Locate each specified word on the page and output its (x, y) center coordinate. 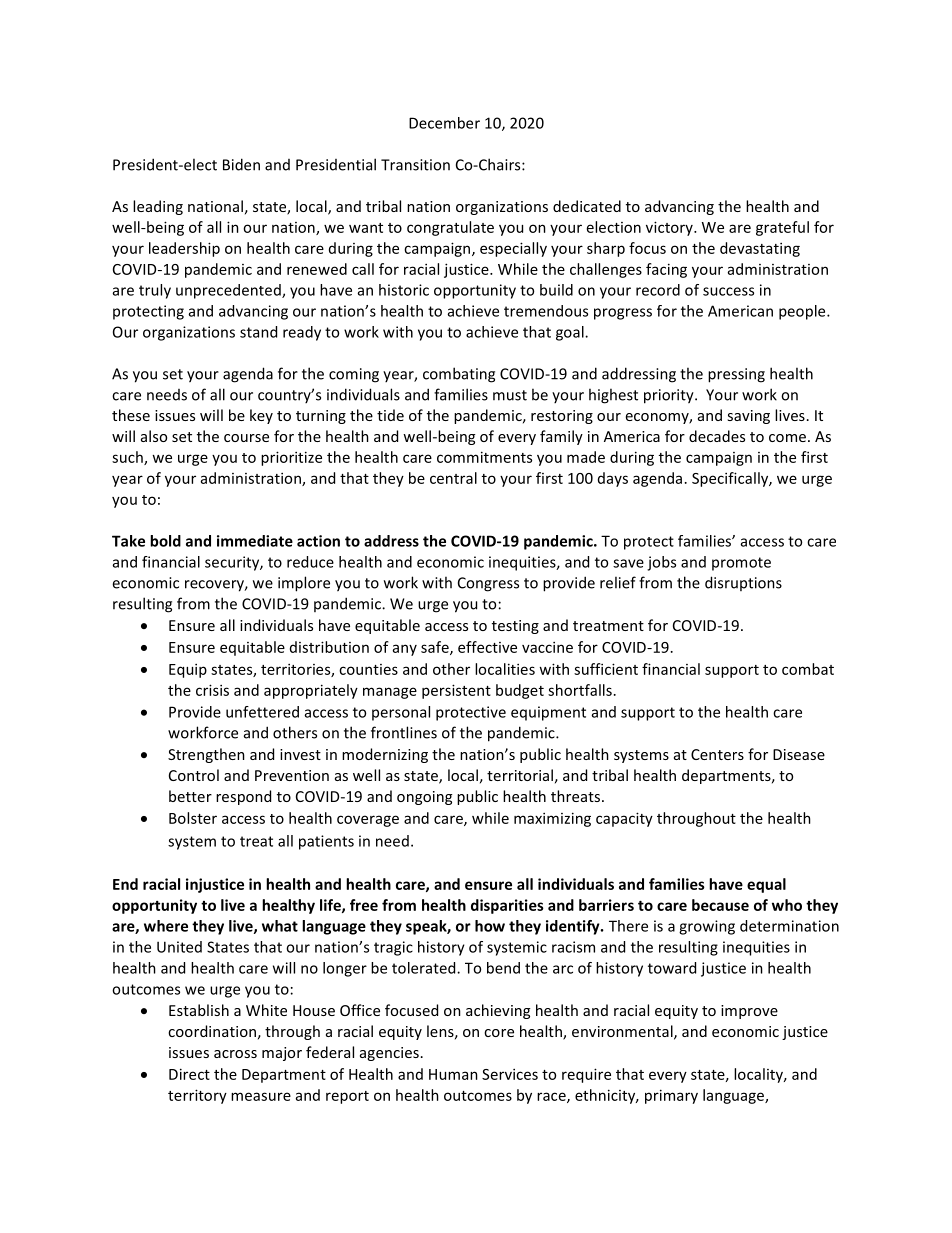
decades (717, 436)
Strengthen (206, 755)
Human (453, 1074)
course (246, 438)
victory (670, 228)
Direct (189, 1074)
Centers (717, 754)
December (444, 123)
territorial (520, 775)
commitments (484, 457)
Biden (241, 164)
